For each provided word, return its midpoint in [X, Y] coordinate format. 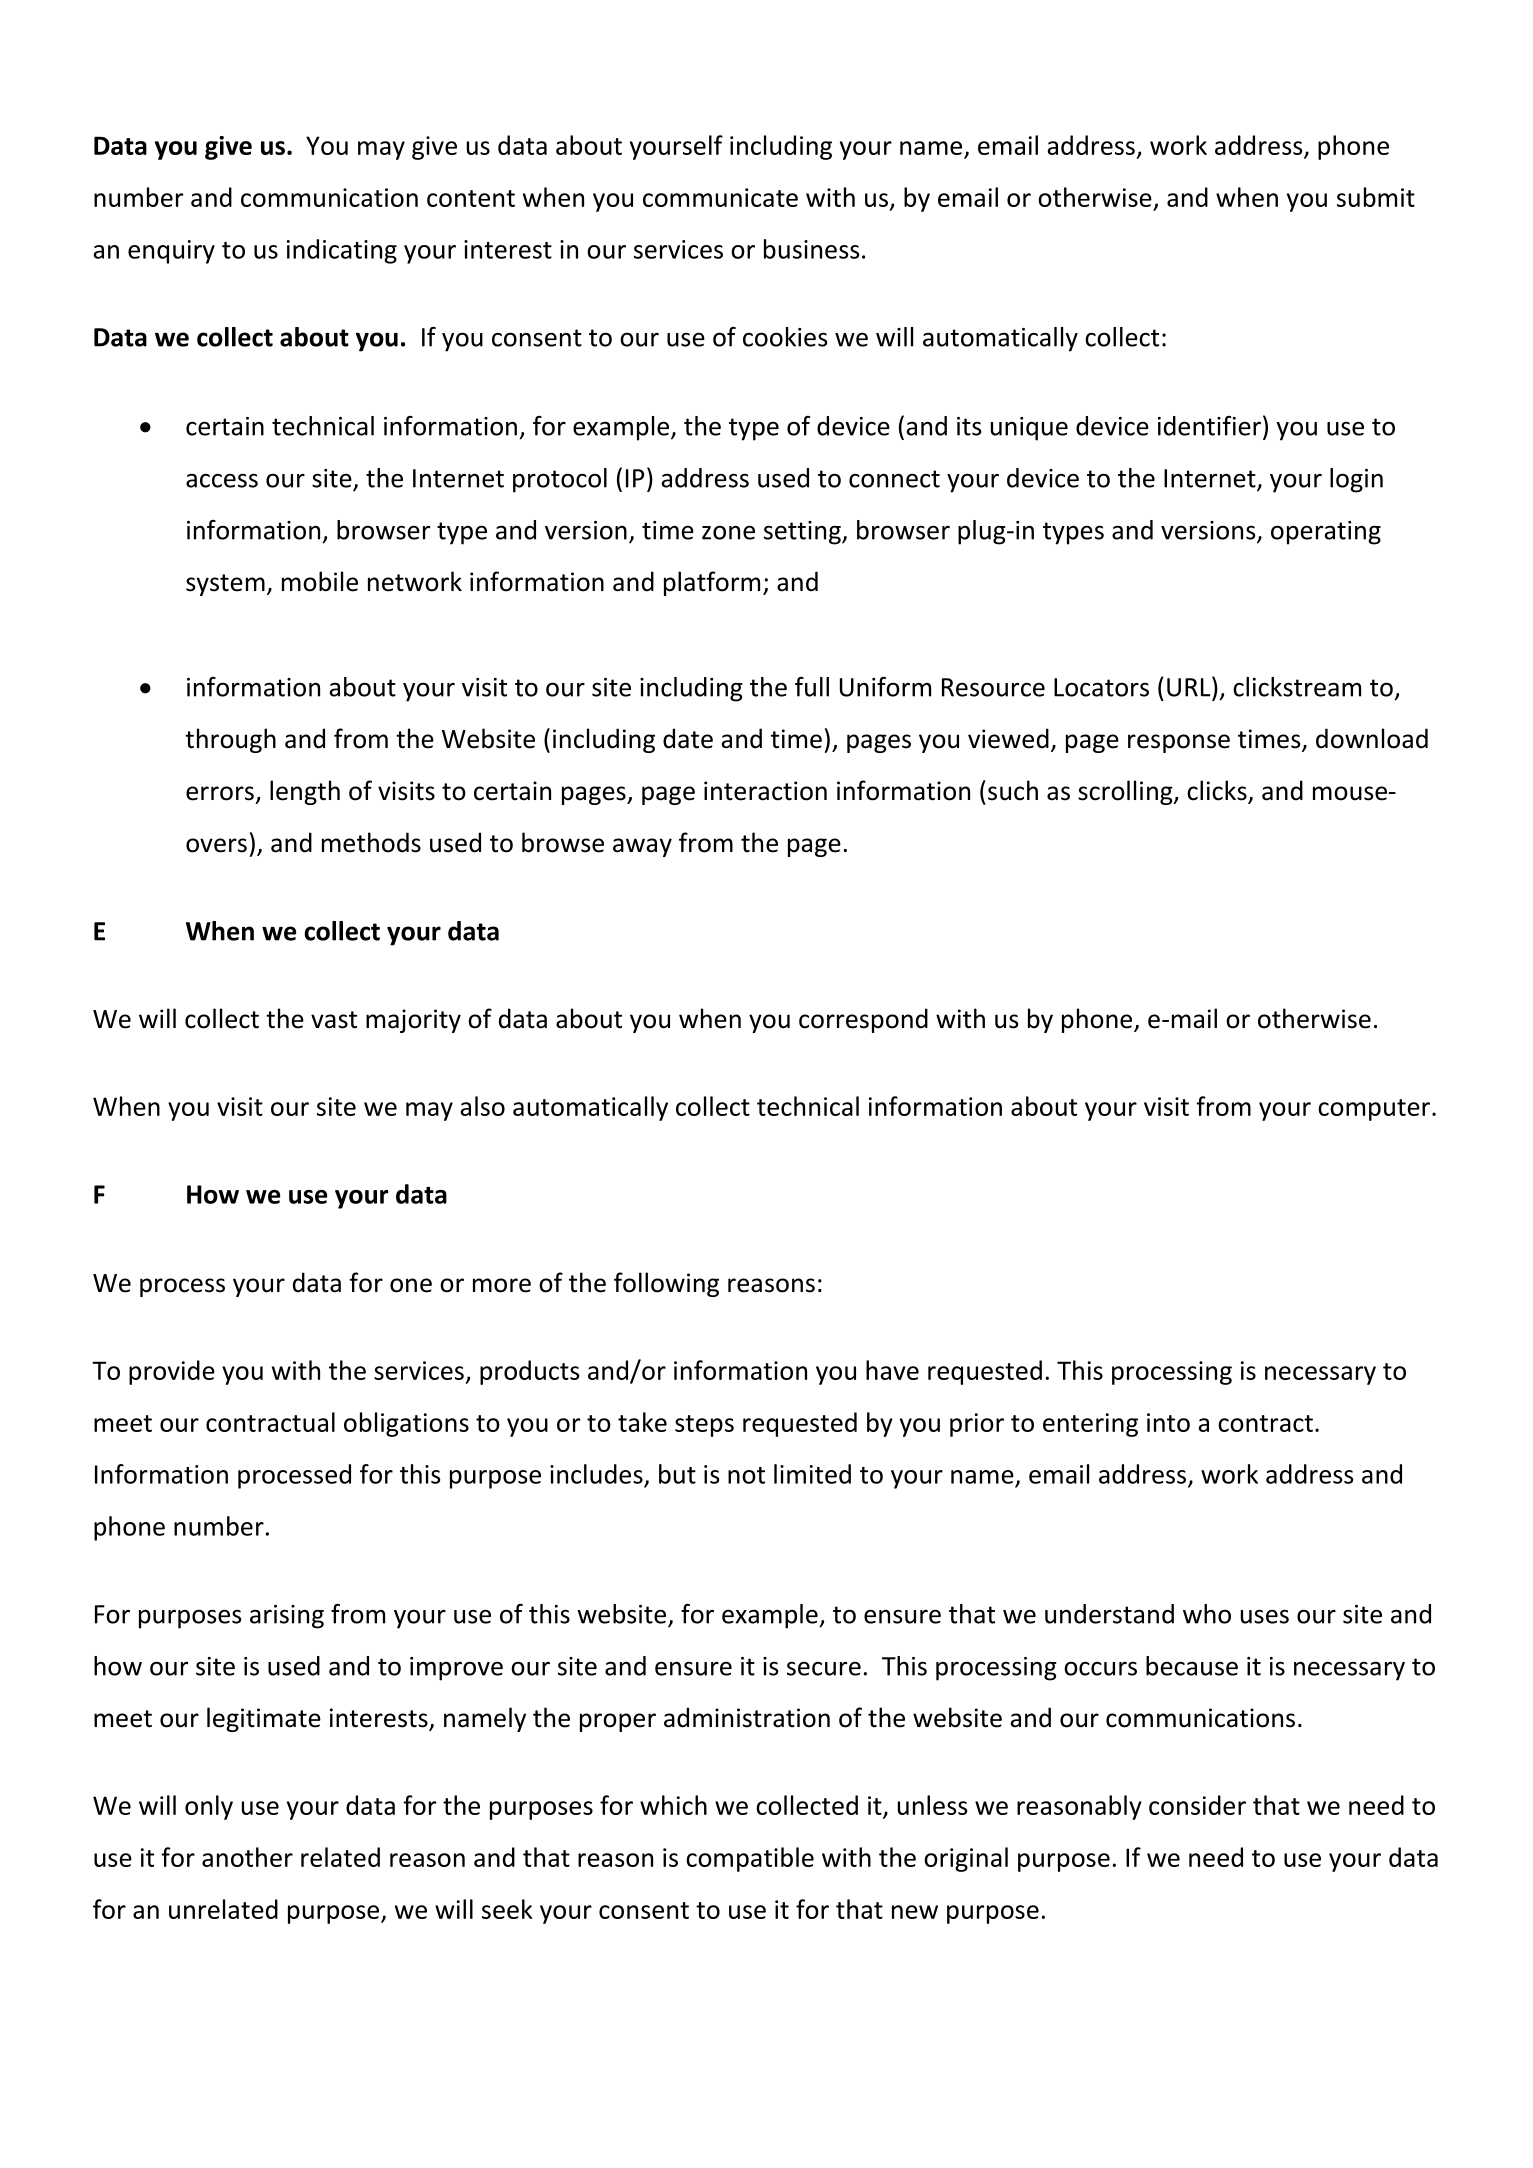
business [811, 249]
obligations [406, 1424]
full [812, 687]
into [1168, 1422]
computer [1374, 1110]
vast [334, 1020]
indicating [342, 251]
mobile [320, 581]
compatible [750, 1859]
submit [1376, 197]
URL [1190, 686]
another [247, 1857]
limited [812, 1474]
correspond [863, 1020]
